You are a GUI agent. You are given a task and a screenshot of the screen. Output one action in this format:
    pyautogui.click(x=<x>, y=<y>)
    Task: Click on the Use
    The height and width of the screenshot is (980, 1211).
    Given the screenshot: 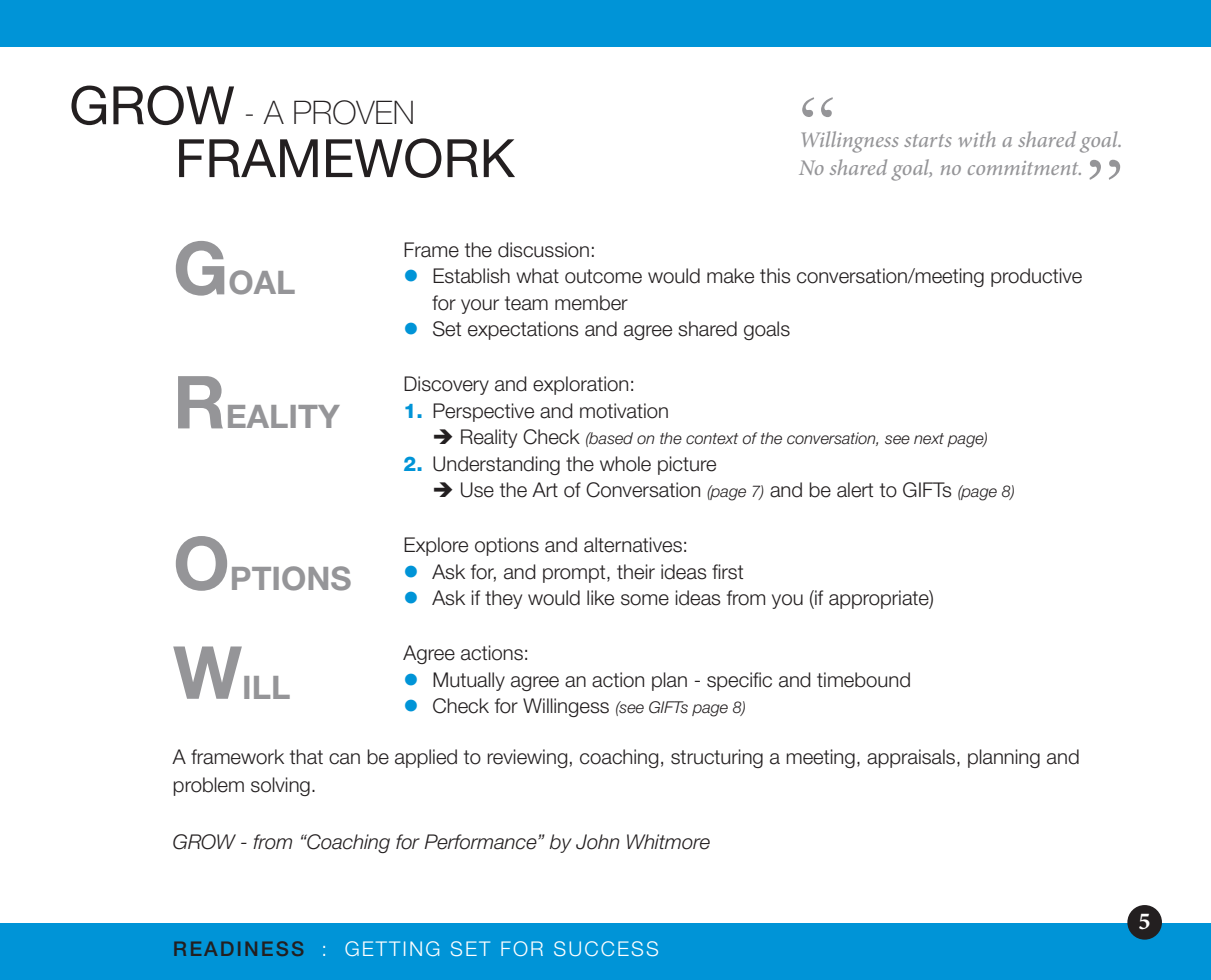 What is the action you would take?
    pyautogui.click(x=477, y=490)
